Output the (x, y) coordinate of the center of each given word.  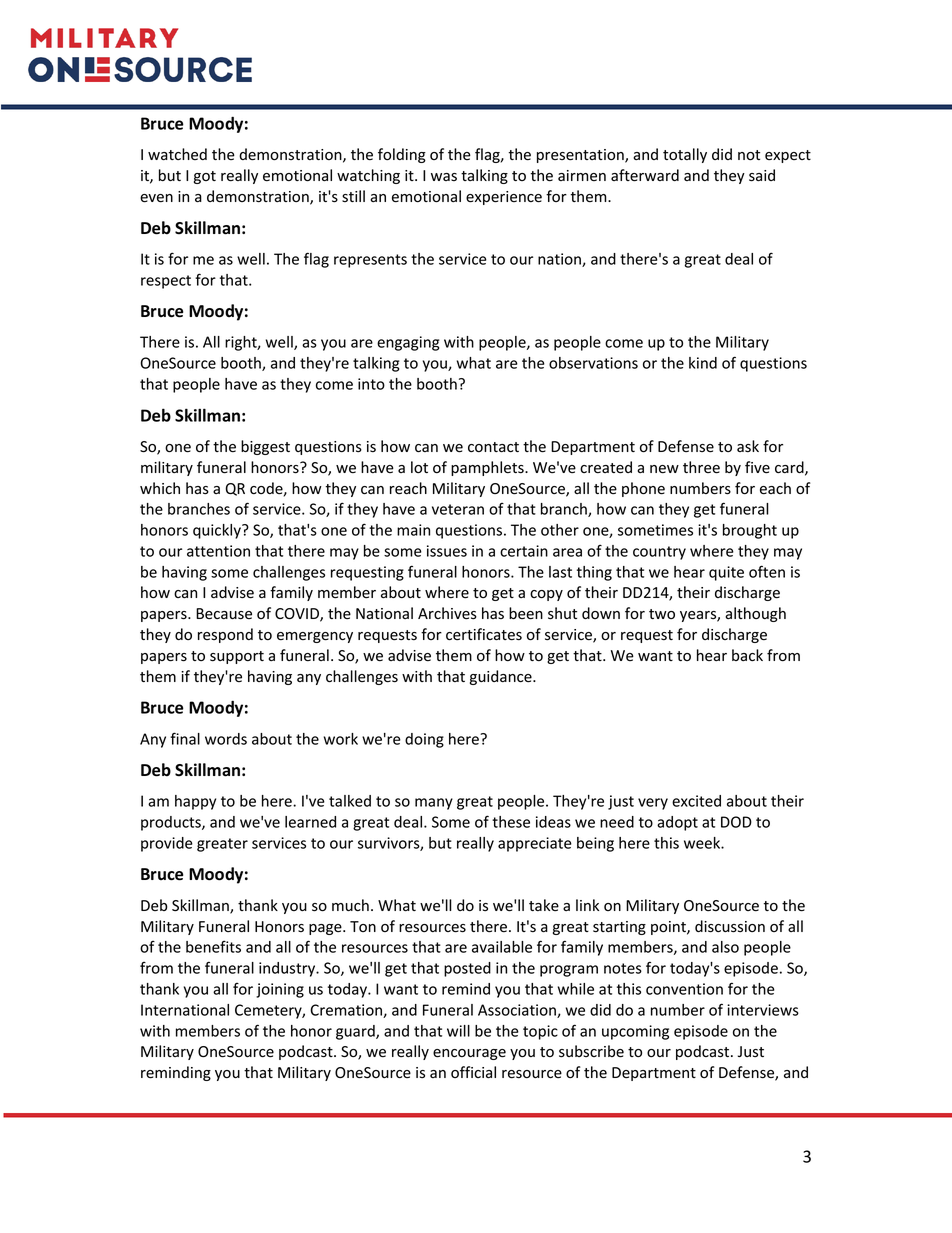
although (755, 614)
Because (224, 614)
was (444, 177)
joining (280, 990)
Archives (447, 613)
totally (685, 155)
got (205, 177)
